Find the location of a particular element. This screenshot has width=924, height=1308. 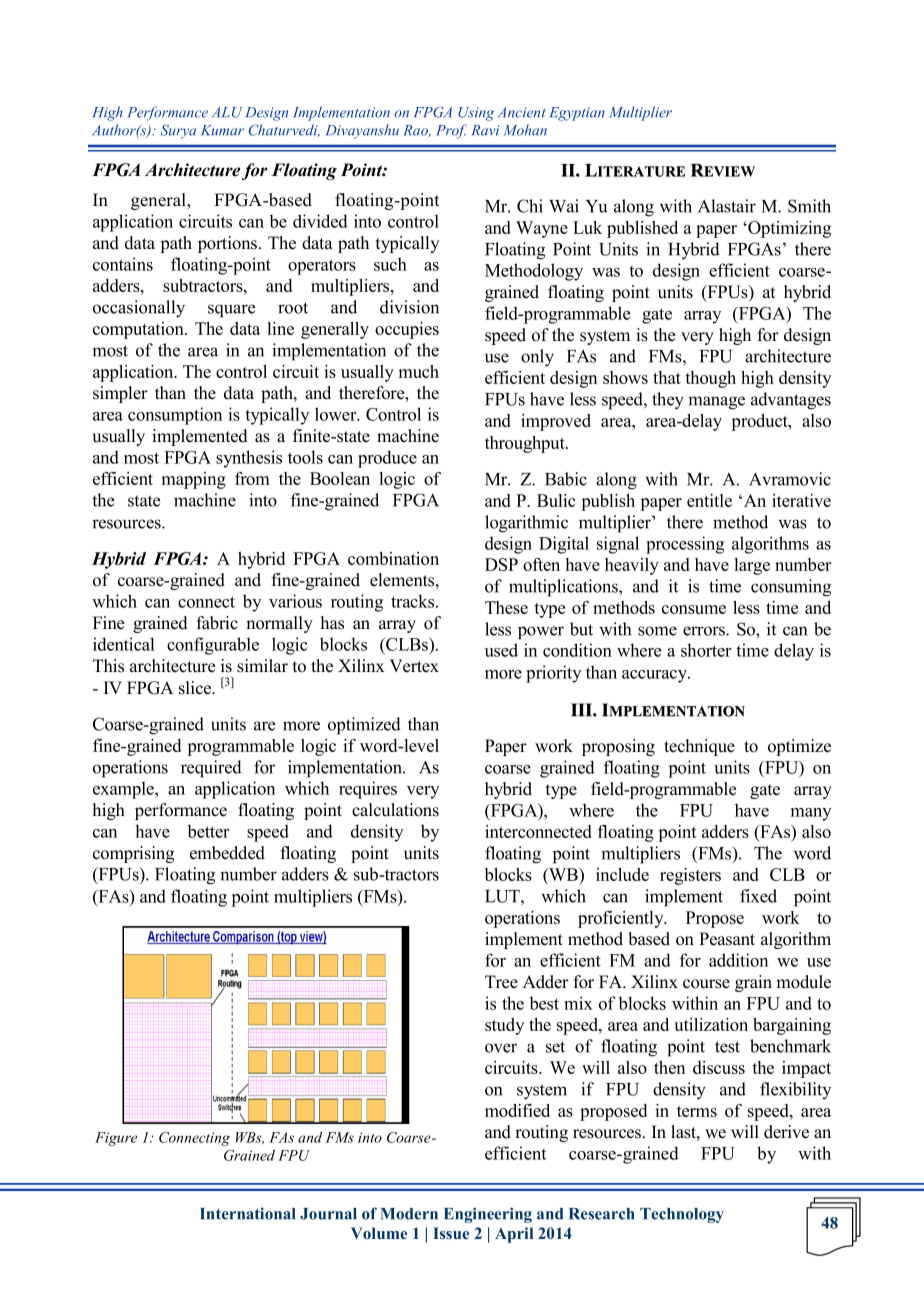

configurable is located at coordinates (213, 646).
